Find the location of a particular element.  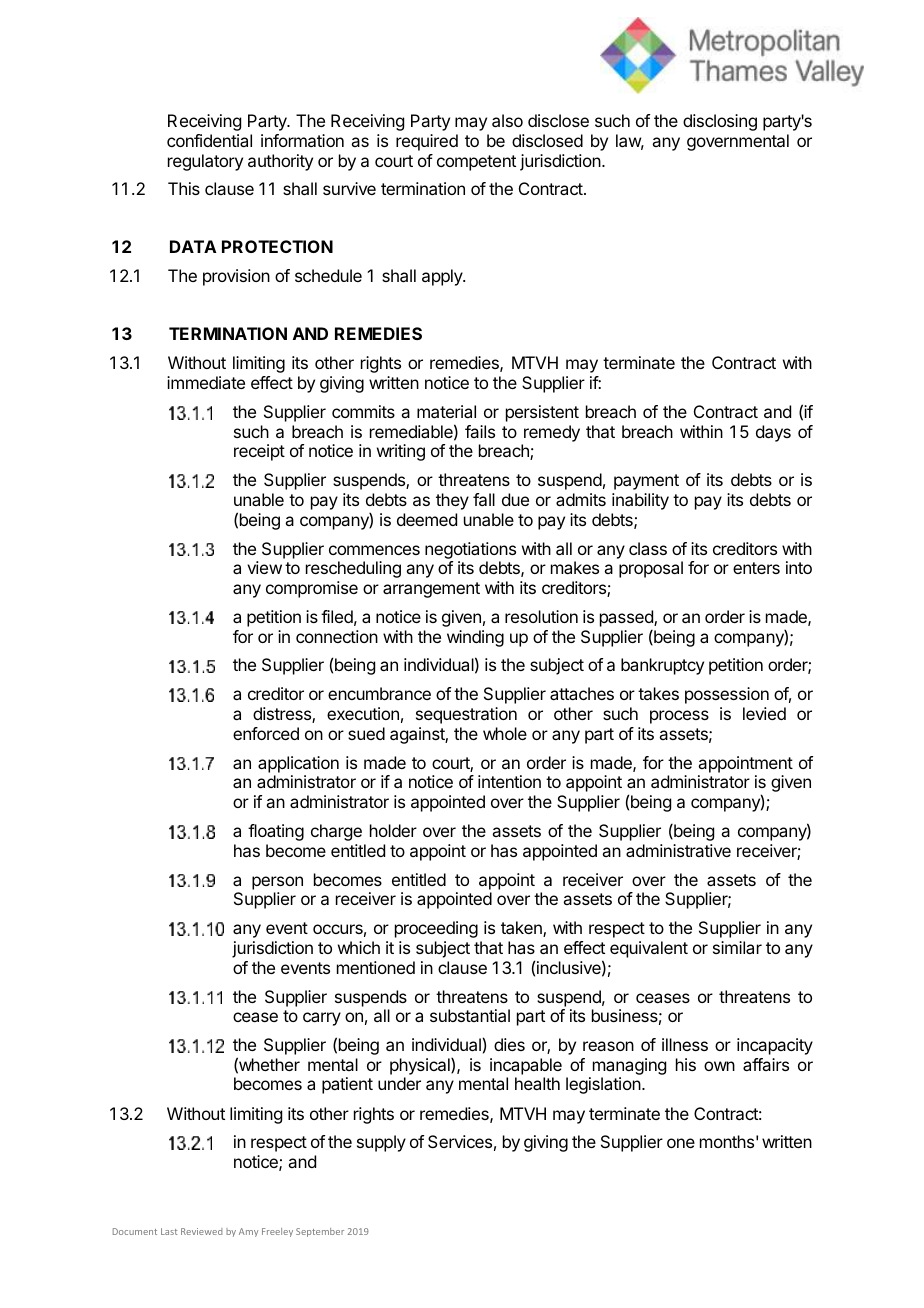

Amy is located at coordinates (248, 1232).
